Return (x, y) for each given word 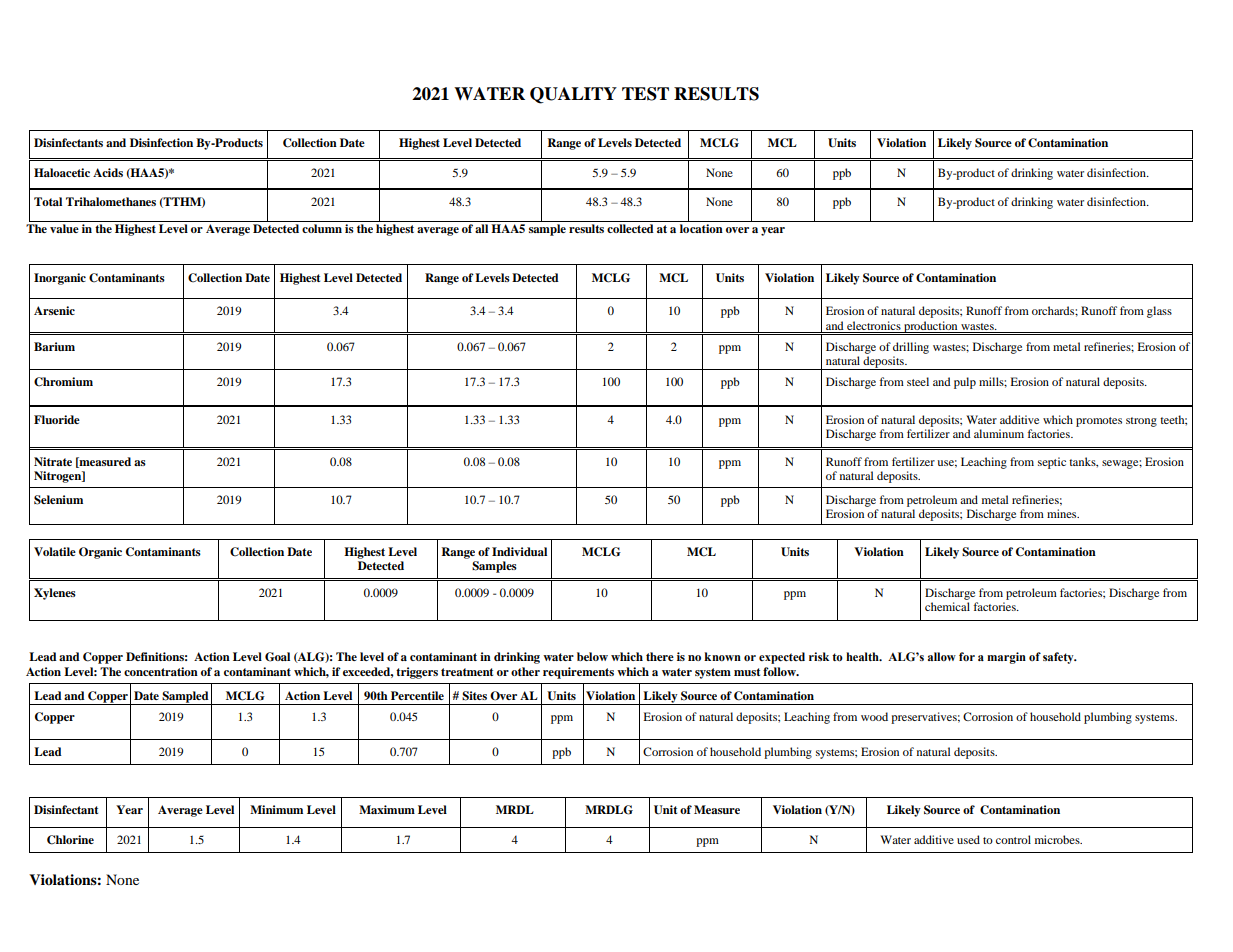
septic (1052, 463)
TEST (645, 94)
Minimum (276, 809)
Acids (108, 172)
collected (630, 228)
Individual (519, 551)
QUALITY (573, 95)
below (592, 656)
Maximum (387, 809)
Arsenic (54, 310)
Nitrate (53, 461)
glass (1159, 312)
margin (1006, 658)
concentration (161, 671)
